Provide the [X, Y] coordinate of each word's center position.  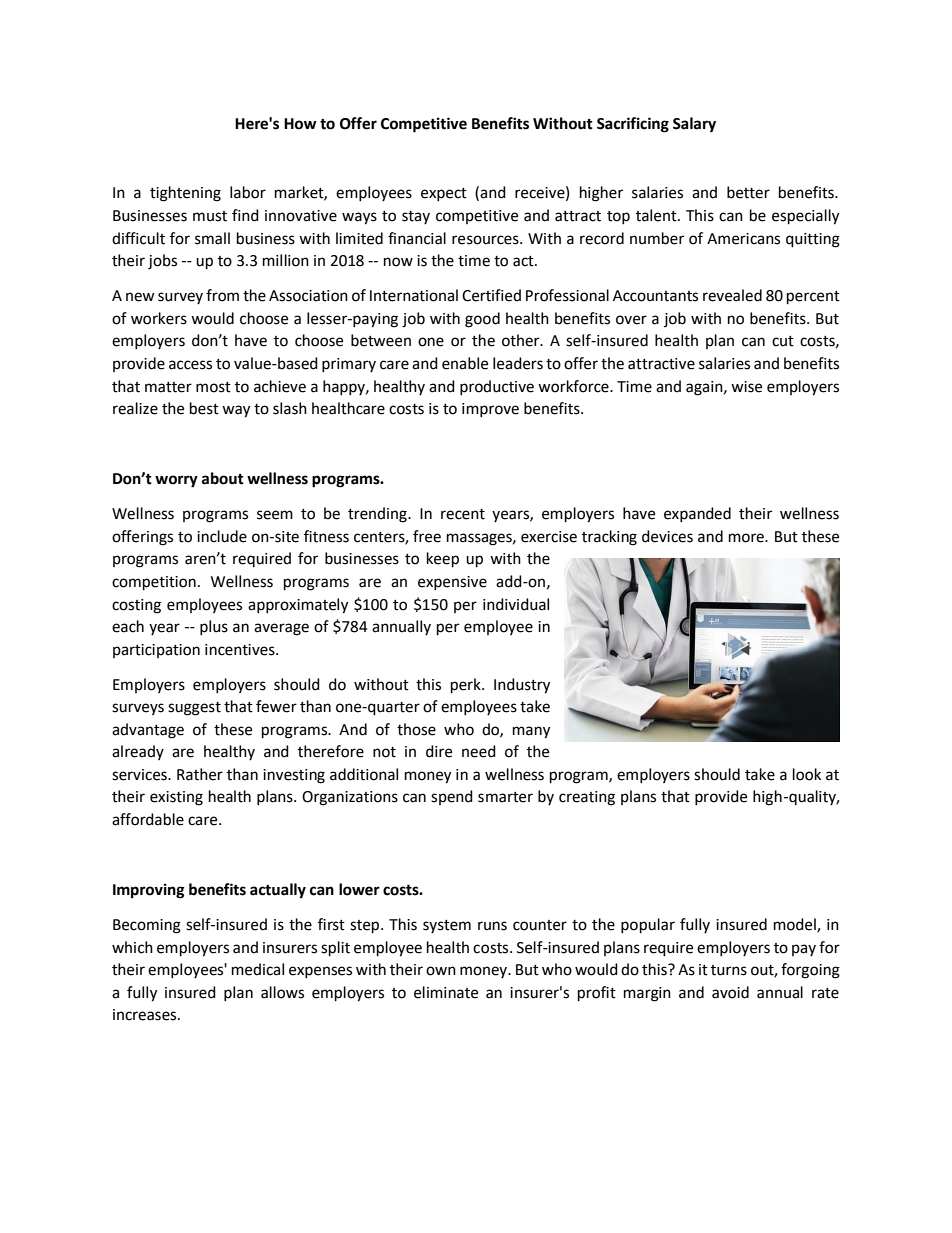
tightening [185, 194]
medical [258, 969]
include [222, 536]
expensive [452, 583]
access [190, 365]
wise [746, 387]
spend [452, 797]
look [807, 774]
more [747, 538]
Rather [200, 774]
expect [444, 194]
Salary [694, 125]
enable [465, 363]
